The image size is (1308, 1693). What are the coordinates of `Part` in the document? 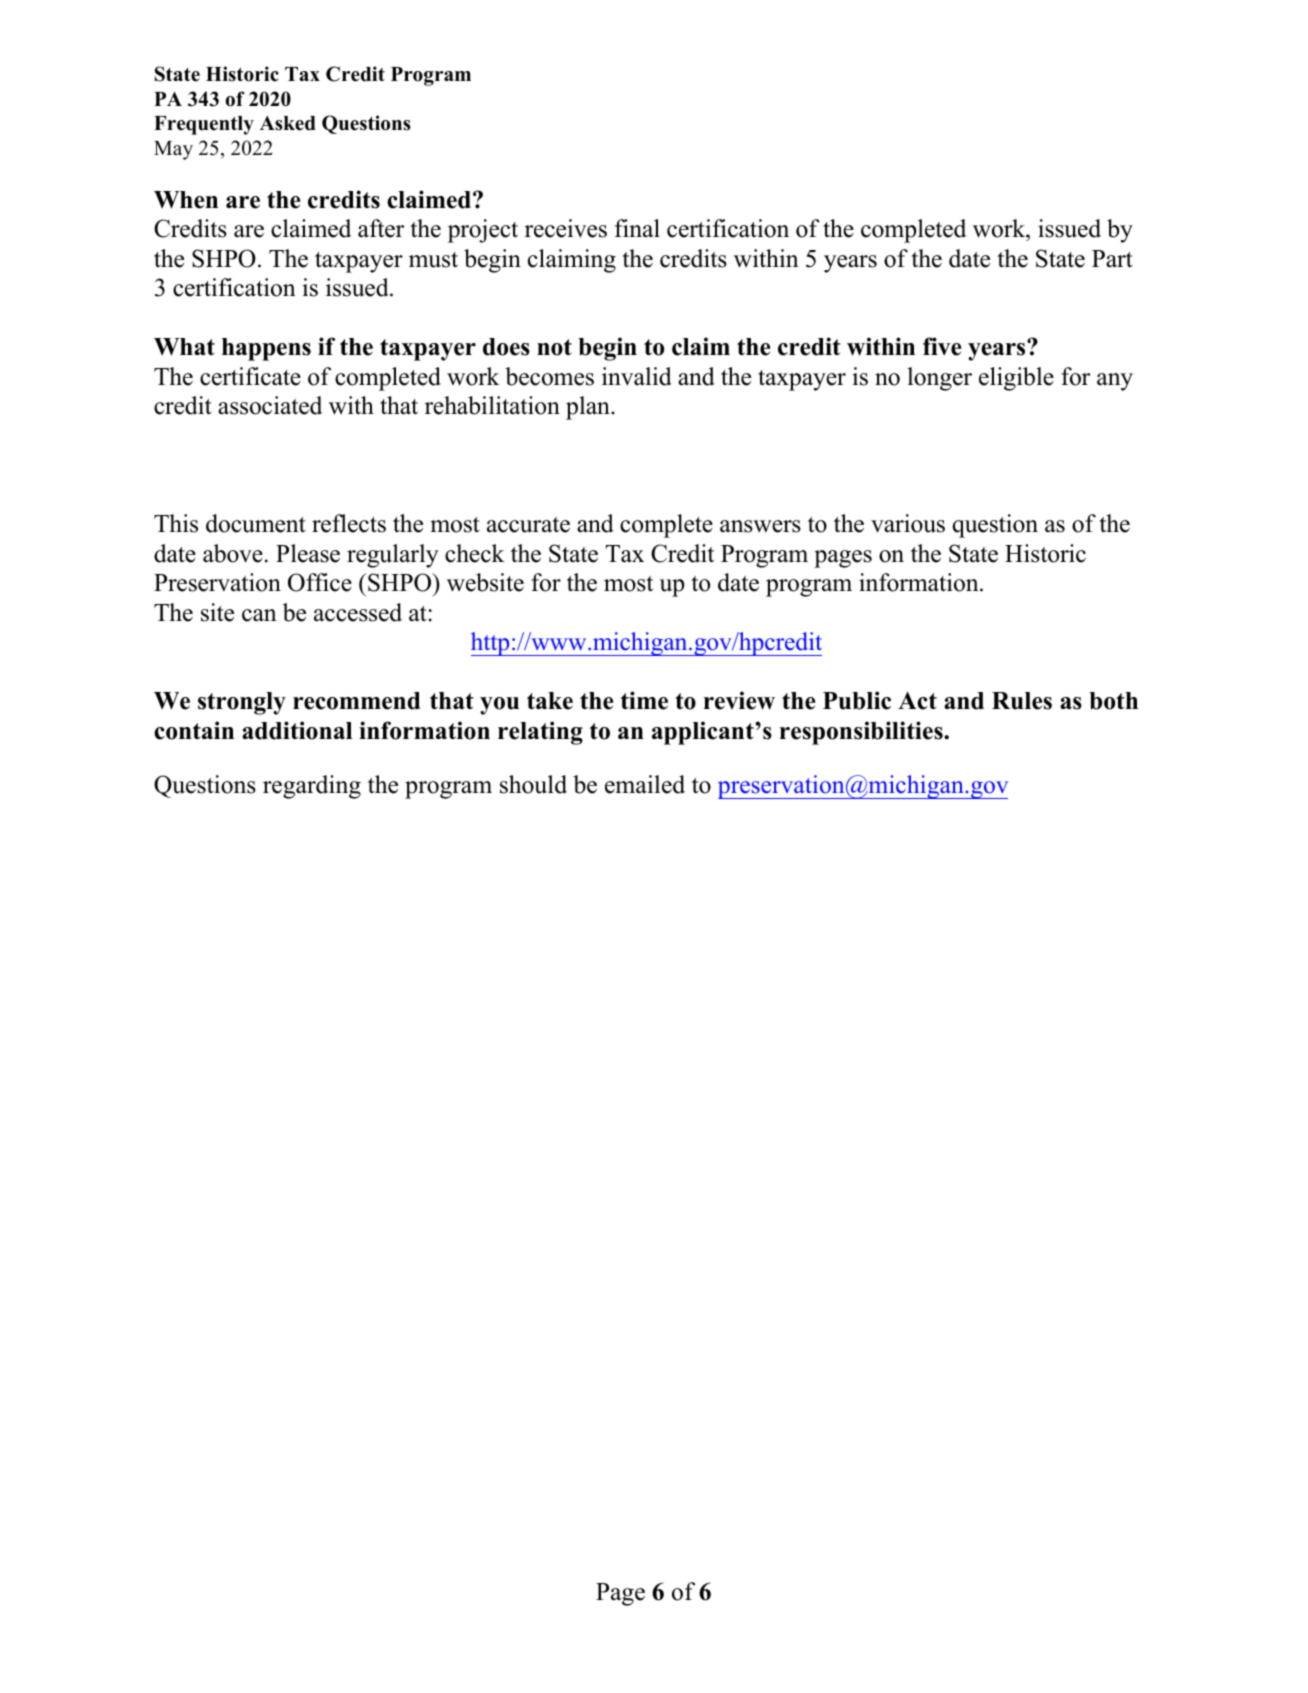 It's located at (1112, 259).
